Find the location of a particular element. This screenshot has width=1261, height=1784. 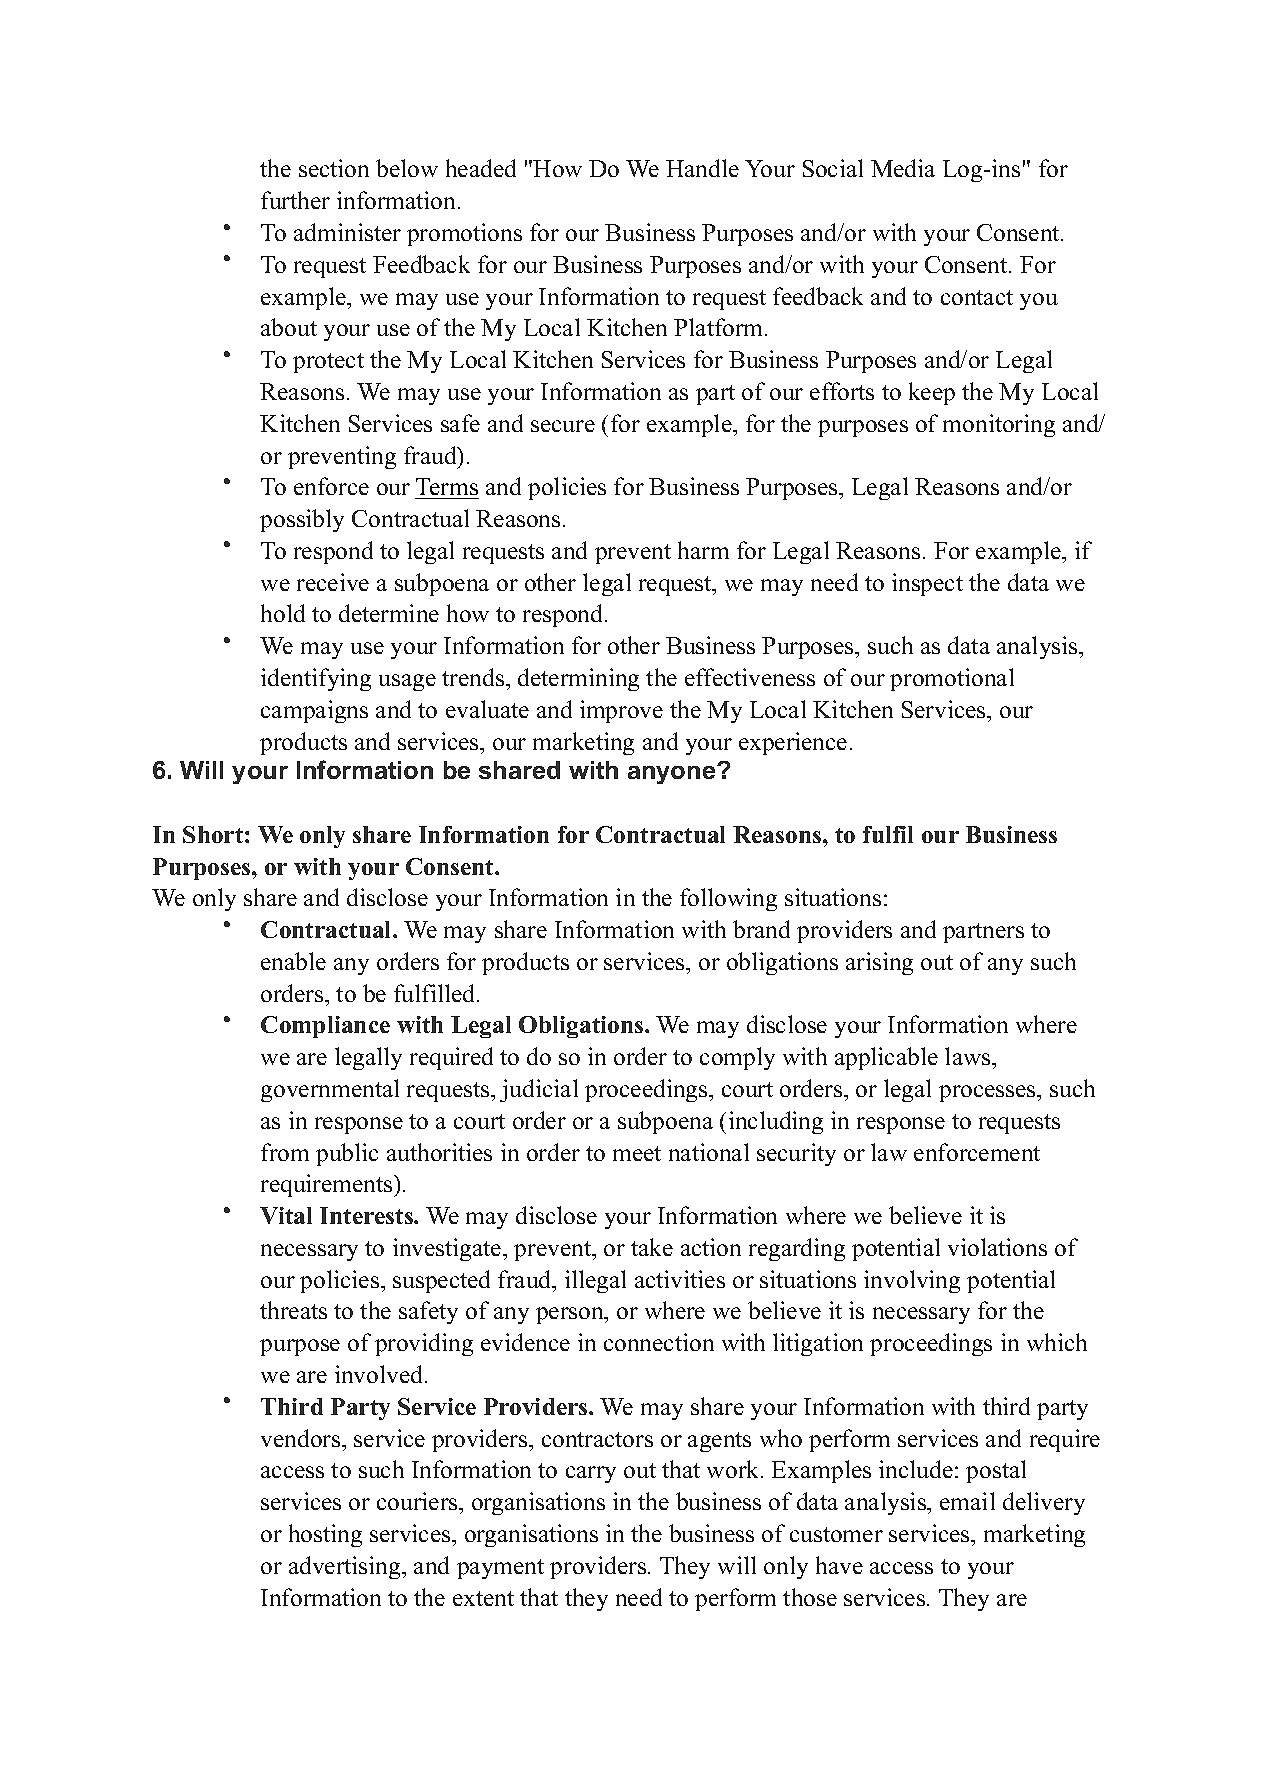

following is located at coordinates (728, 899).
